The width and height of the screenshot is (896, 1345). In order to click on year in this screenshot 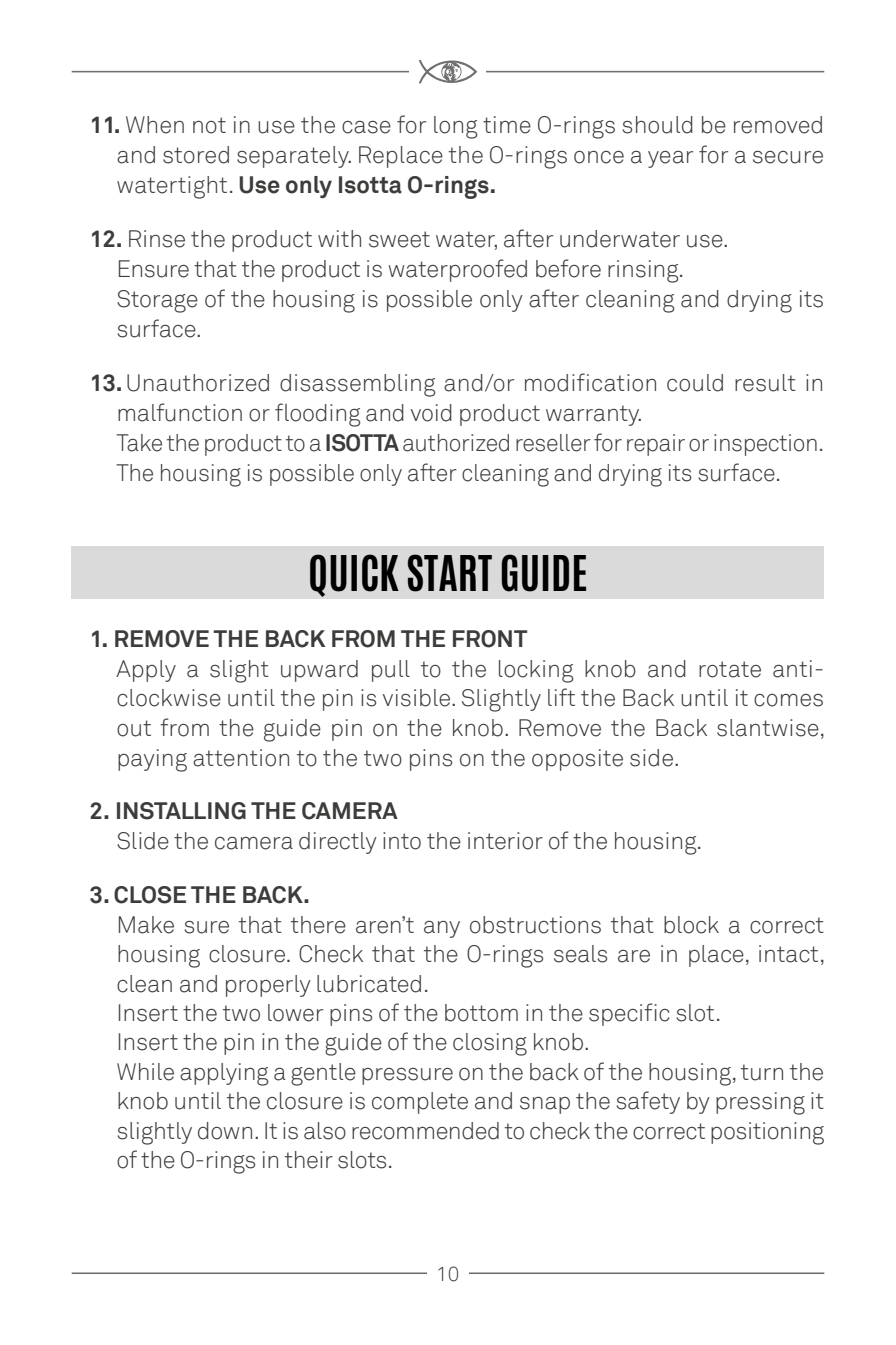, I will do `click(670, 159)`.
